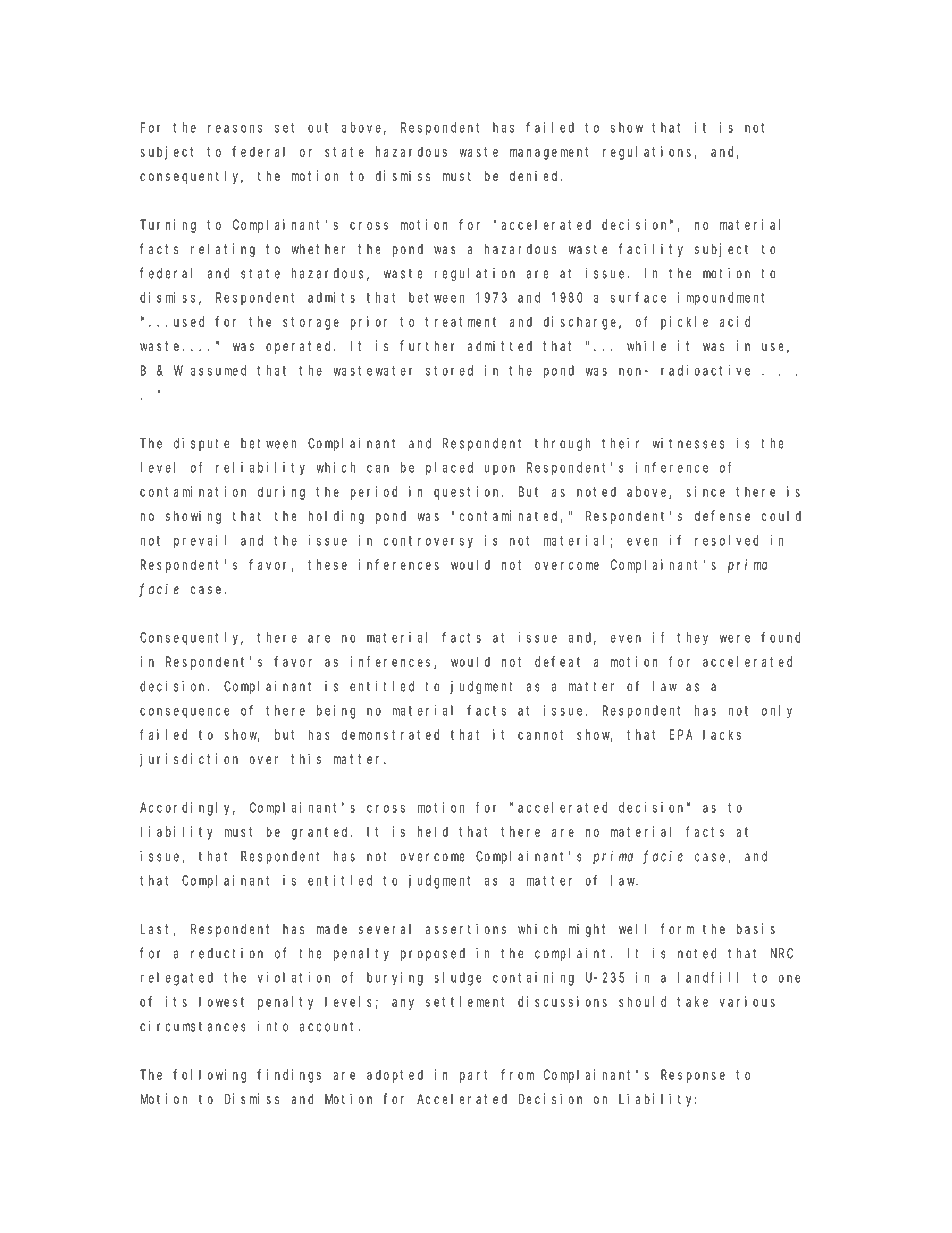  Describe the element at coordinates (193, 1026) in the document. I see `circumstances` at that location.
